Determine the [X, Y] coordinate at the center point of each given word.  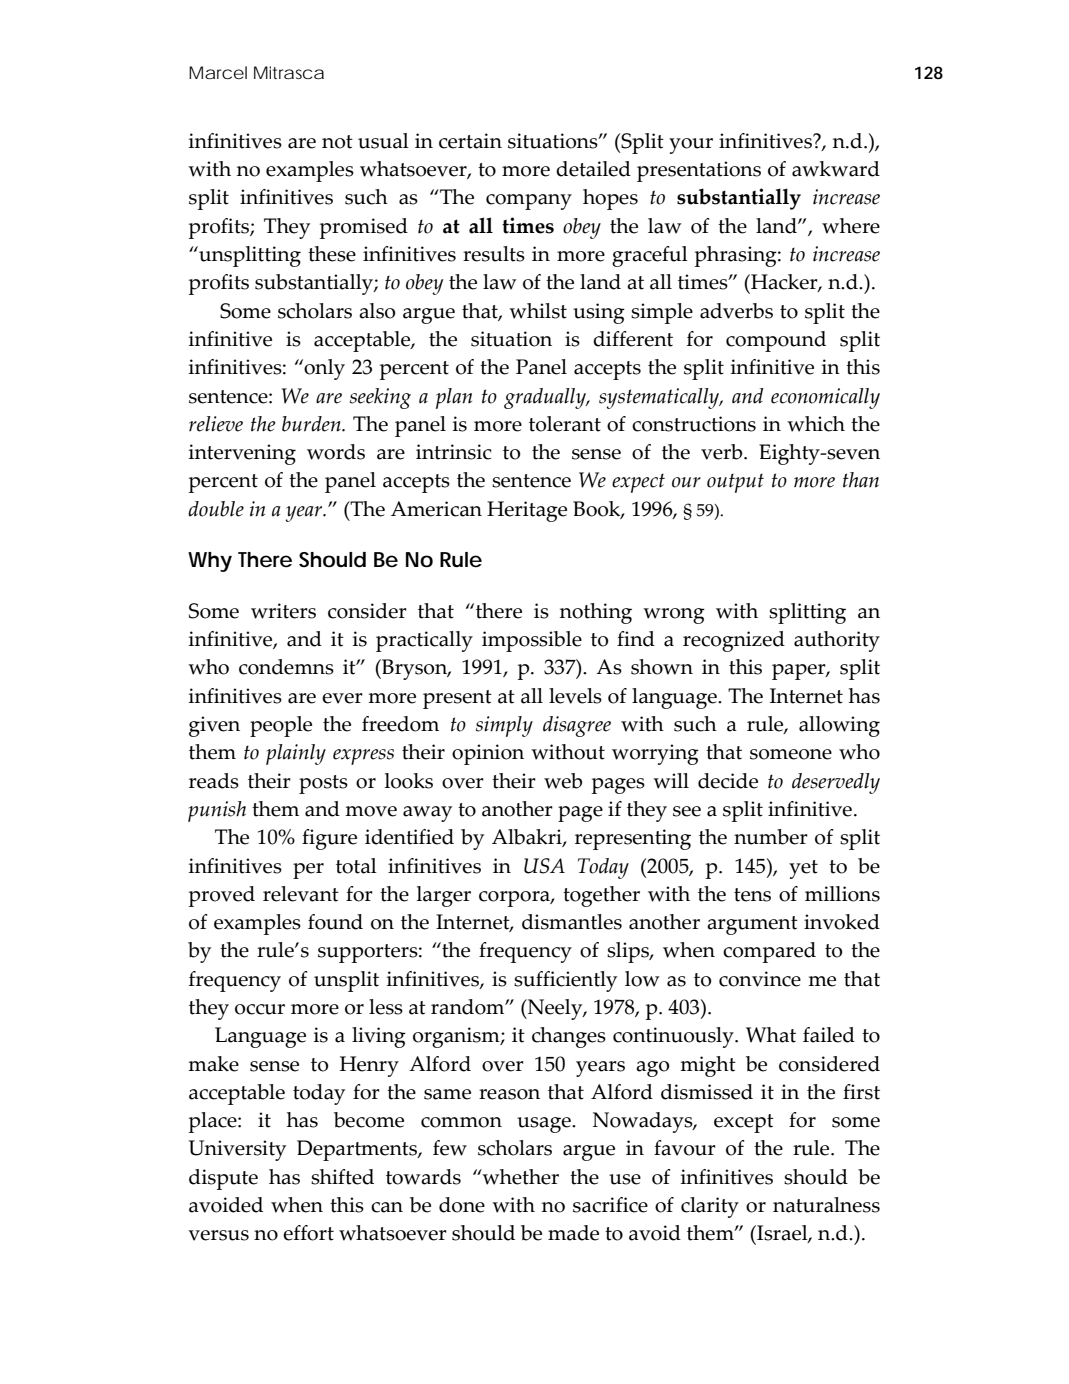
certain [470, 141]
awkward [836, 169]
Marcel [218, 72]
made [573, 1233]
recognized [734, 641]
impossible [532, 641]
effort [308, 1233]
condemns [286, 667]
